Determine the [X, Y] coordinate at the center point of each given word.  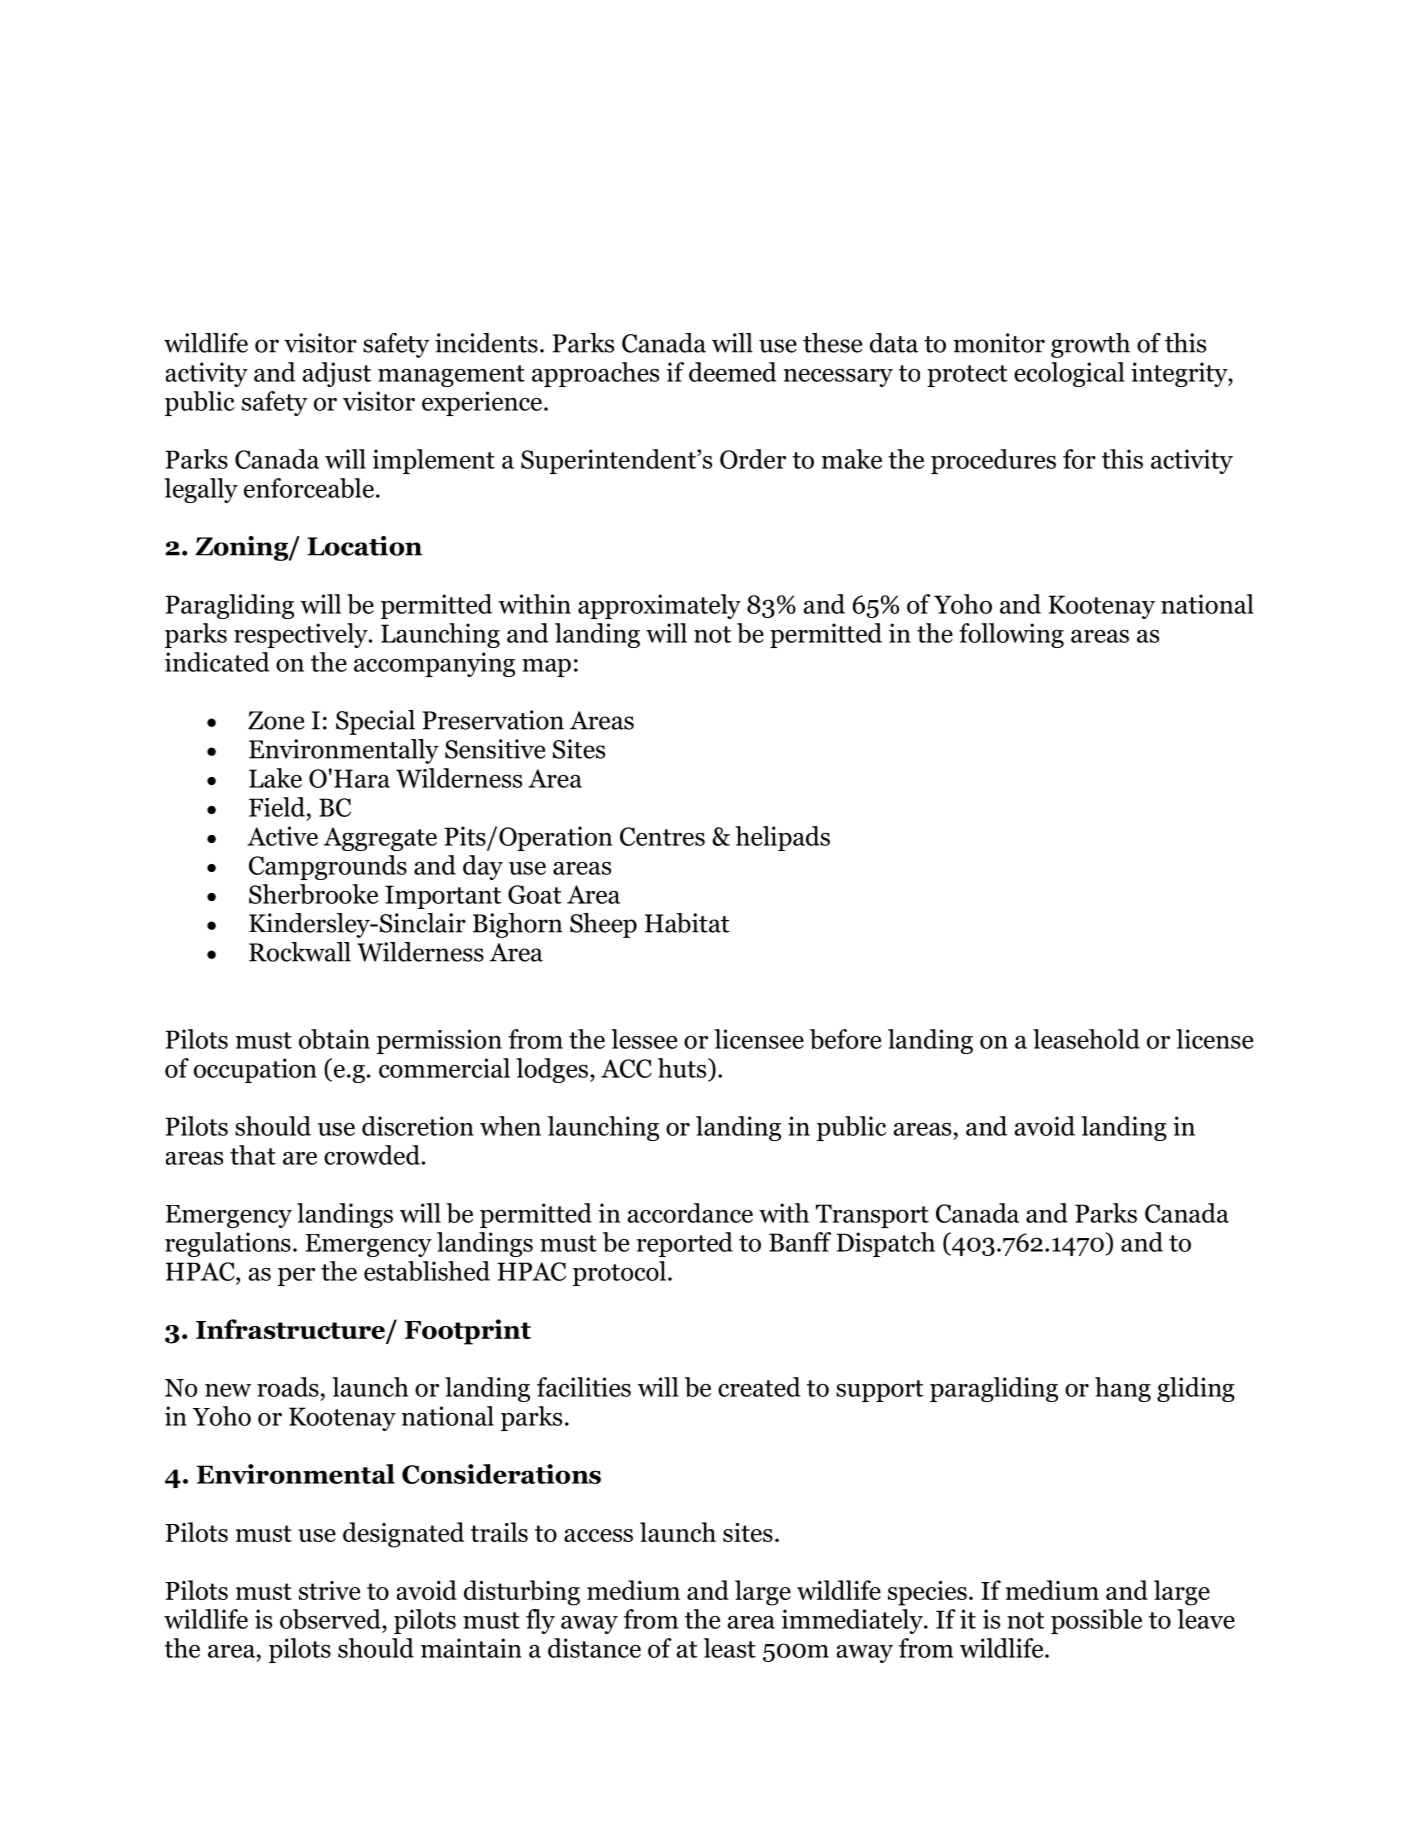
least [730, 1648]
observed [331, 1619]
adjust [336, 374]
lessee [644, 1039]
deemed [733, 372]
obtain [334, 1039]
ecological [1069, 374]
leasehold [1086, 1039]
